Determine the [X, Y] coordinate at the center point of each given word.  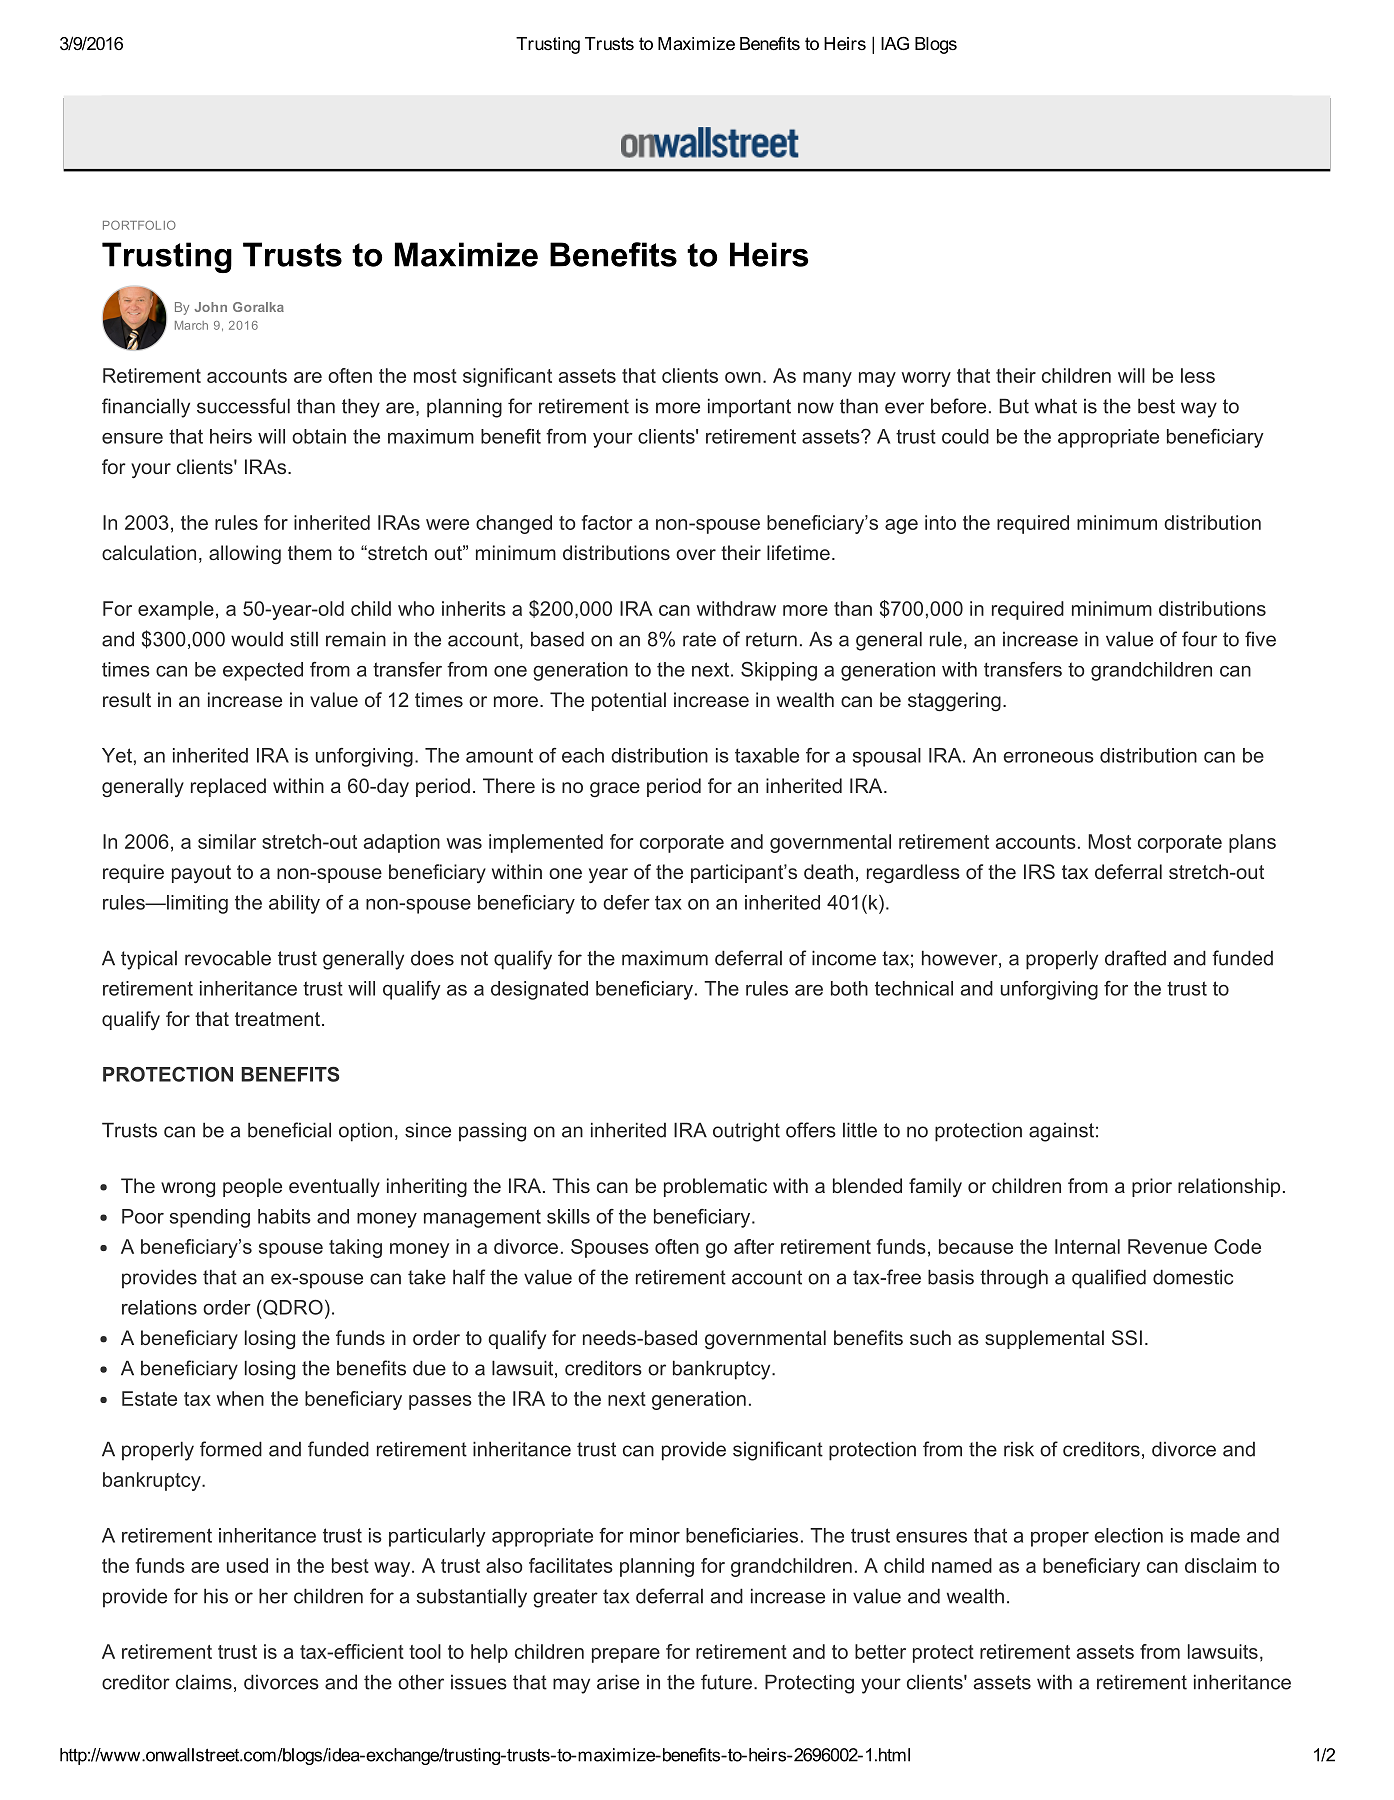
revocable [228, 958]
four [1199, 639]
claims [204, 1682]
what [1056, 406]
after [754, 1246]
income [844, 958]
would [257, 639]
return [771, 639]
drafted [1135, 958]
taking [355, 1248]
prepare [626, 1655]
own [743, 377]
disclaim [1220, 1565]
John [210, 307]
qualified [1109, 1279]
